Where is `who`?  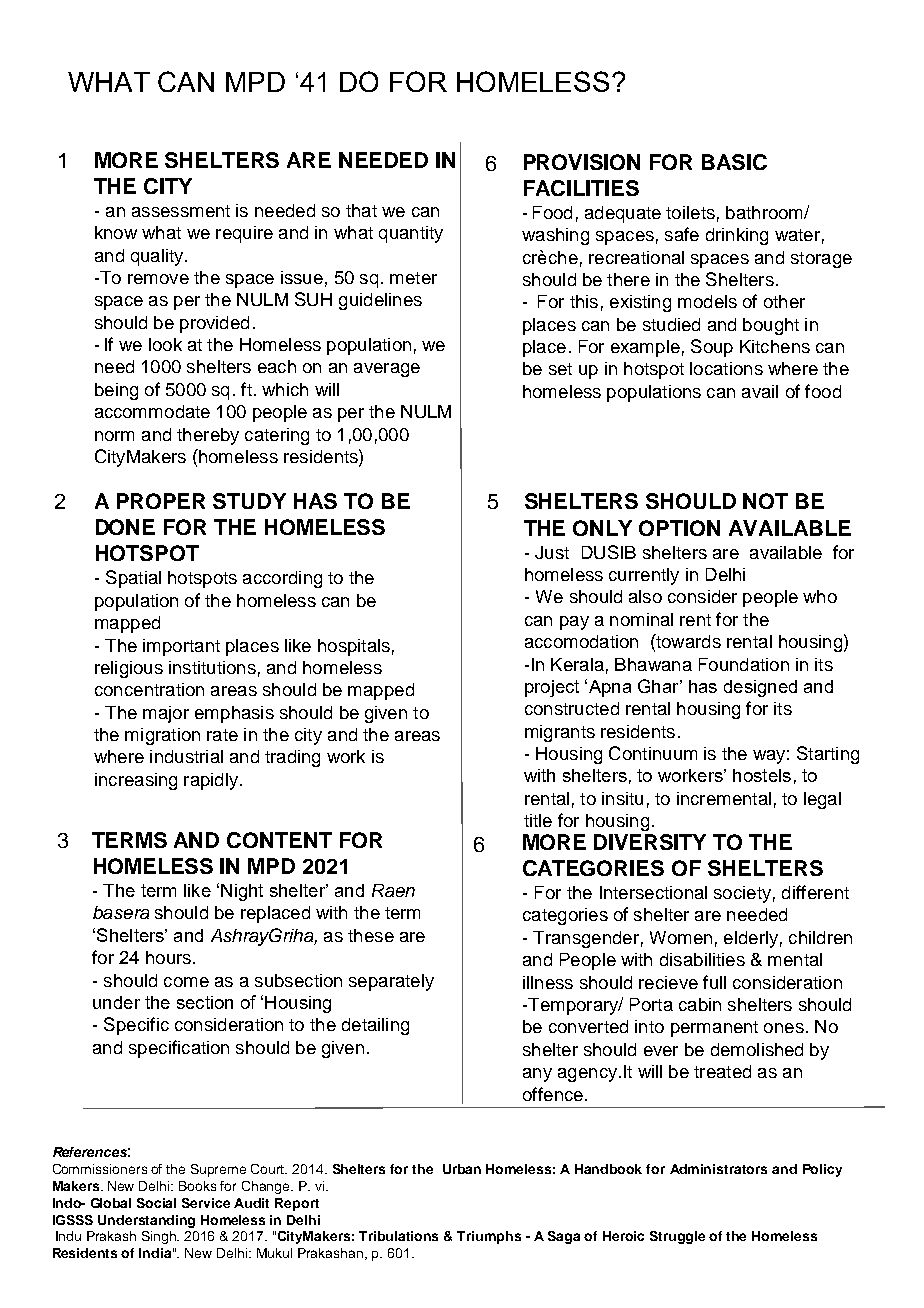 who is located at coordinates (820, 596).
